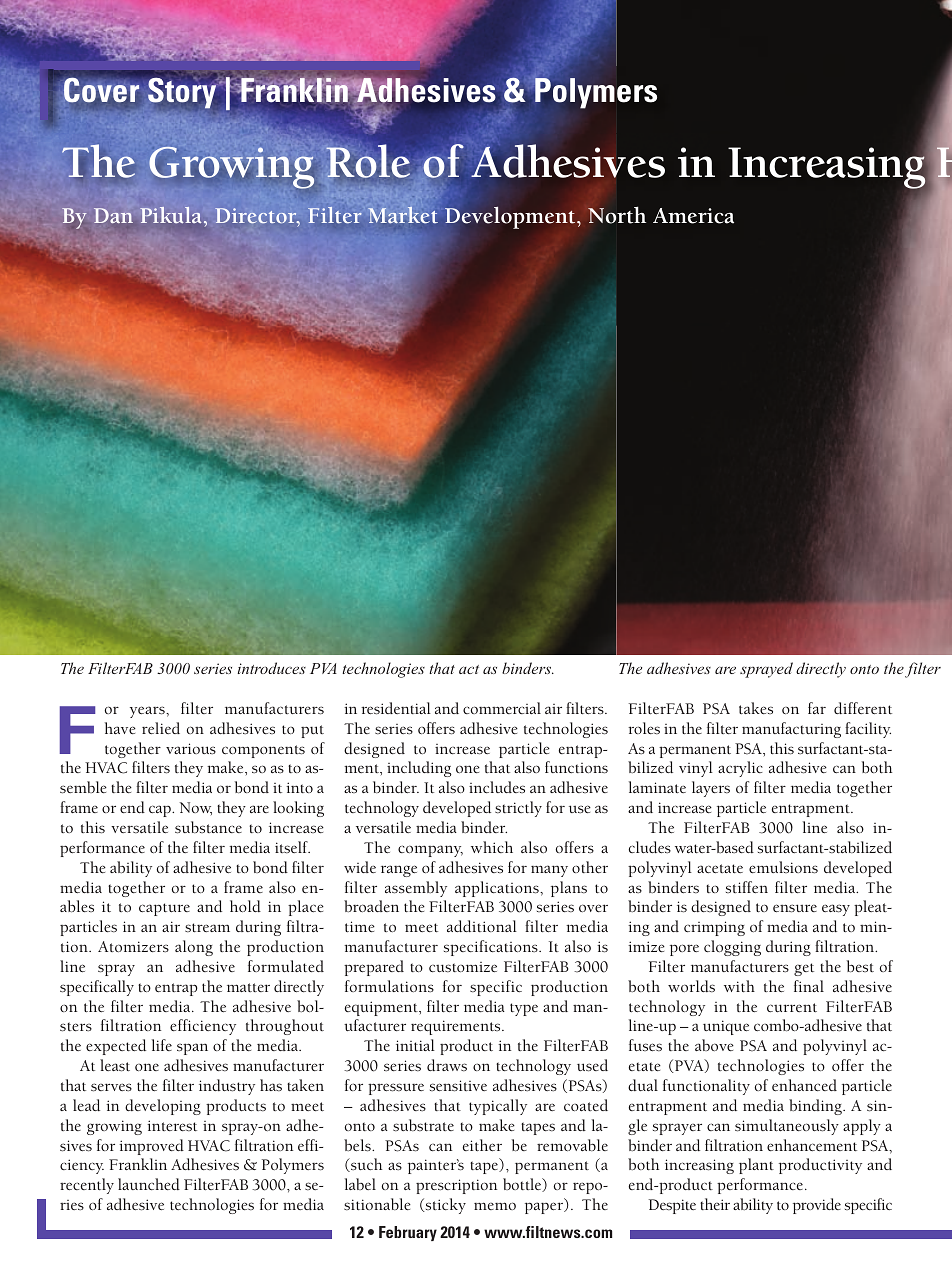  Describe the element at coordinates (756, 708) in the screenshot. I see `takes` at that location.
